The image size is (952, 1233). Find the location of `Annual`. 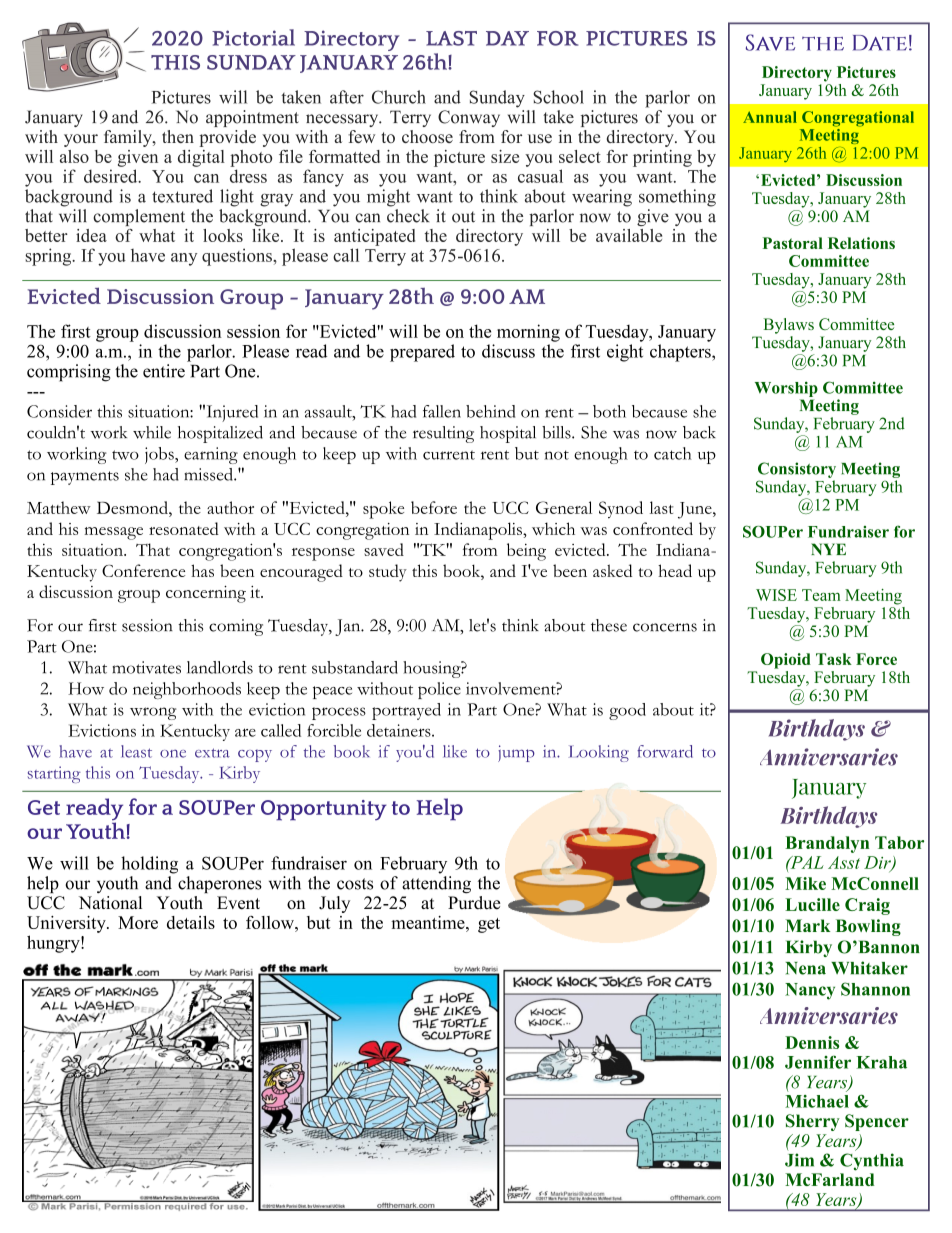

Annual is located at coordinates (770, 117).
